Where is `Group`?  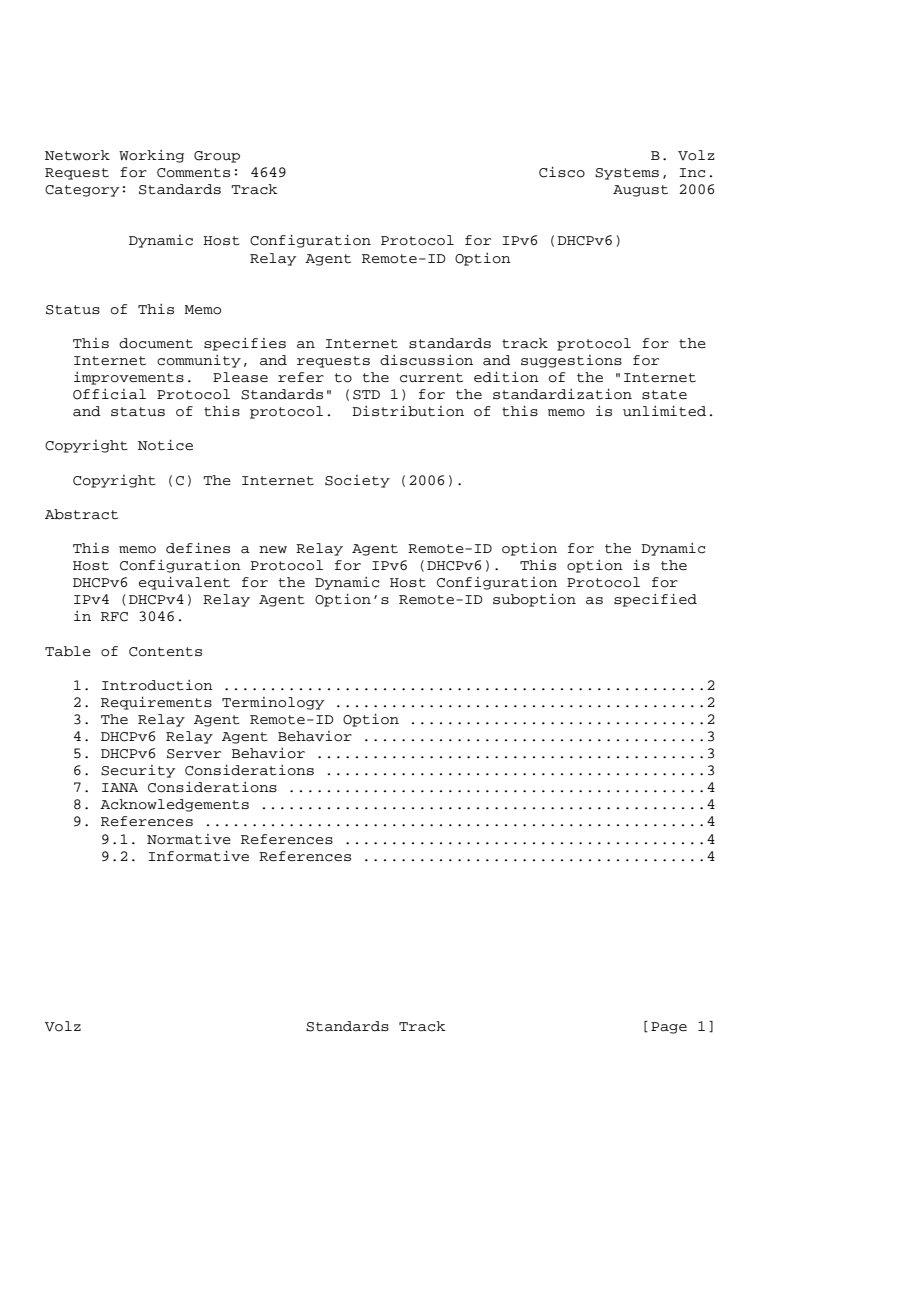 Group is located at coordinates (217, 157).
